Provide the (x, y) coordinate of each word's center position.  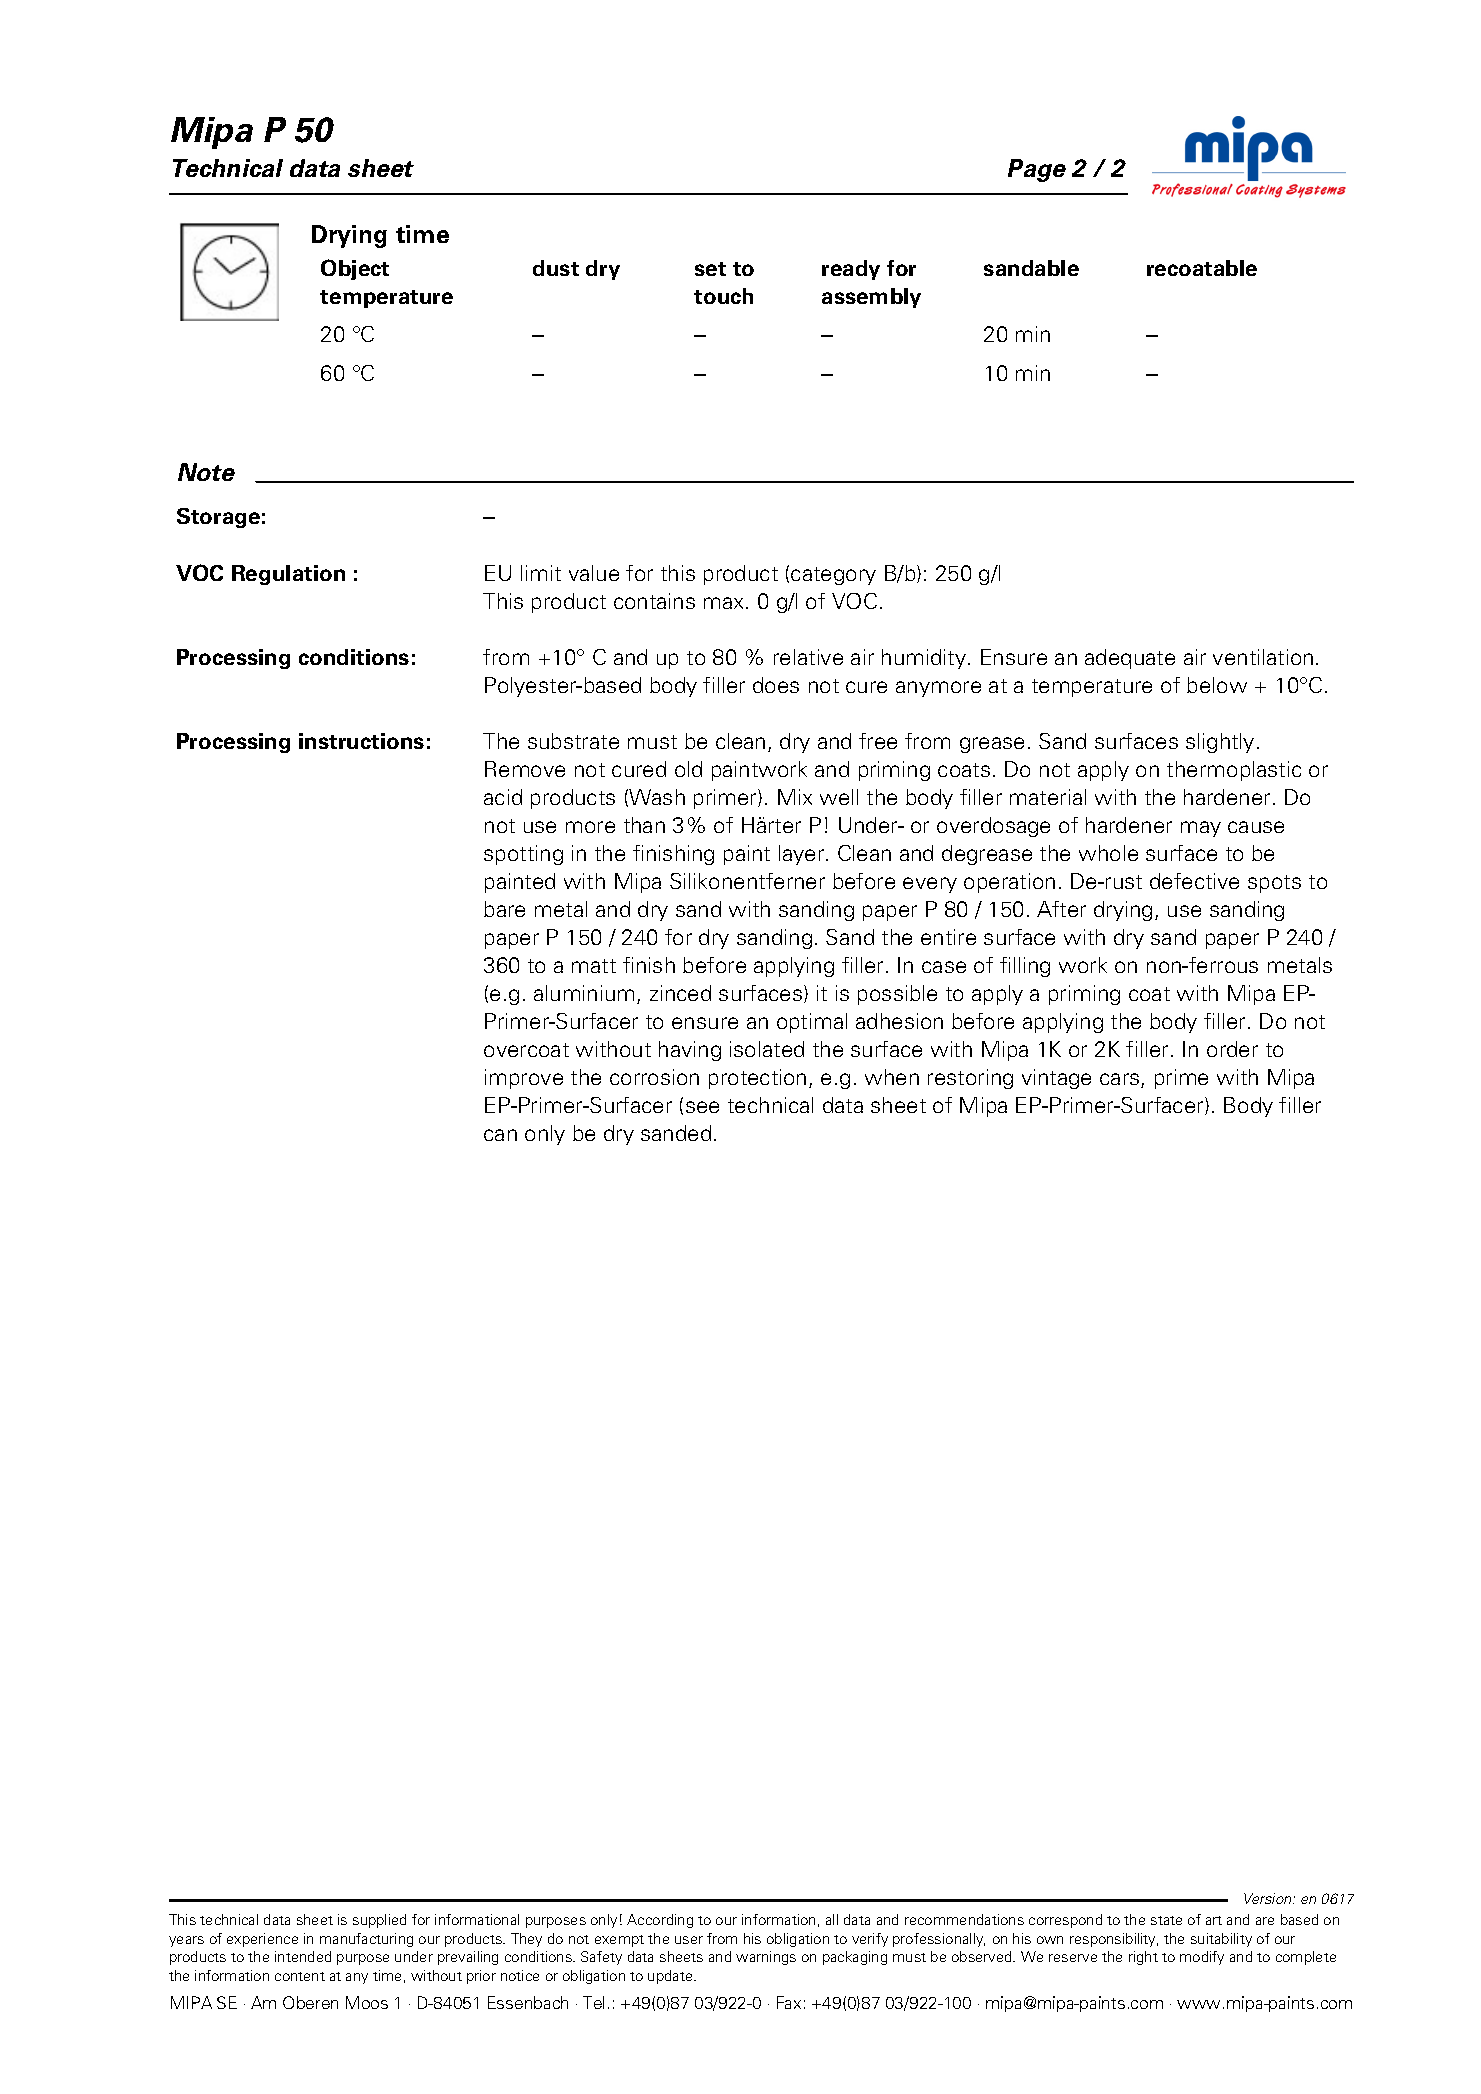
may (1201, 829)
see (702, 1107)
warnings (766, 1958)
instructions (361, 741)
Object (355, 269)
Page (1037, 170)
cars (1121, 1080)
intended (303, 1956)
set (710, 269)
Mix (795, 797)
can (500, 1135)
